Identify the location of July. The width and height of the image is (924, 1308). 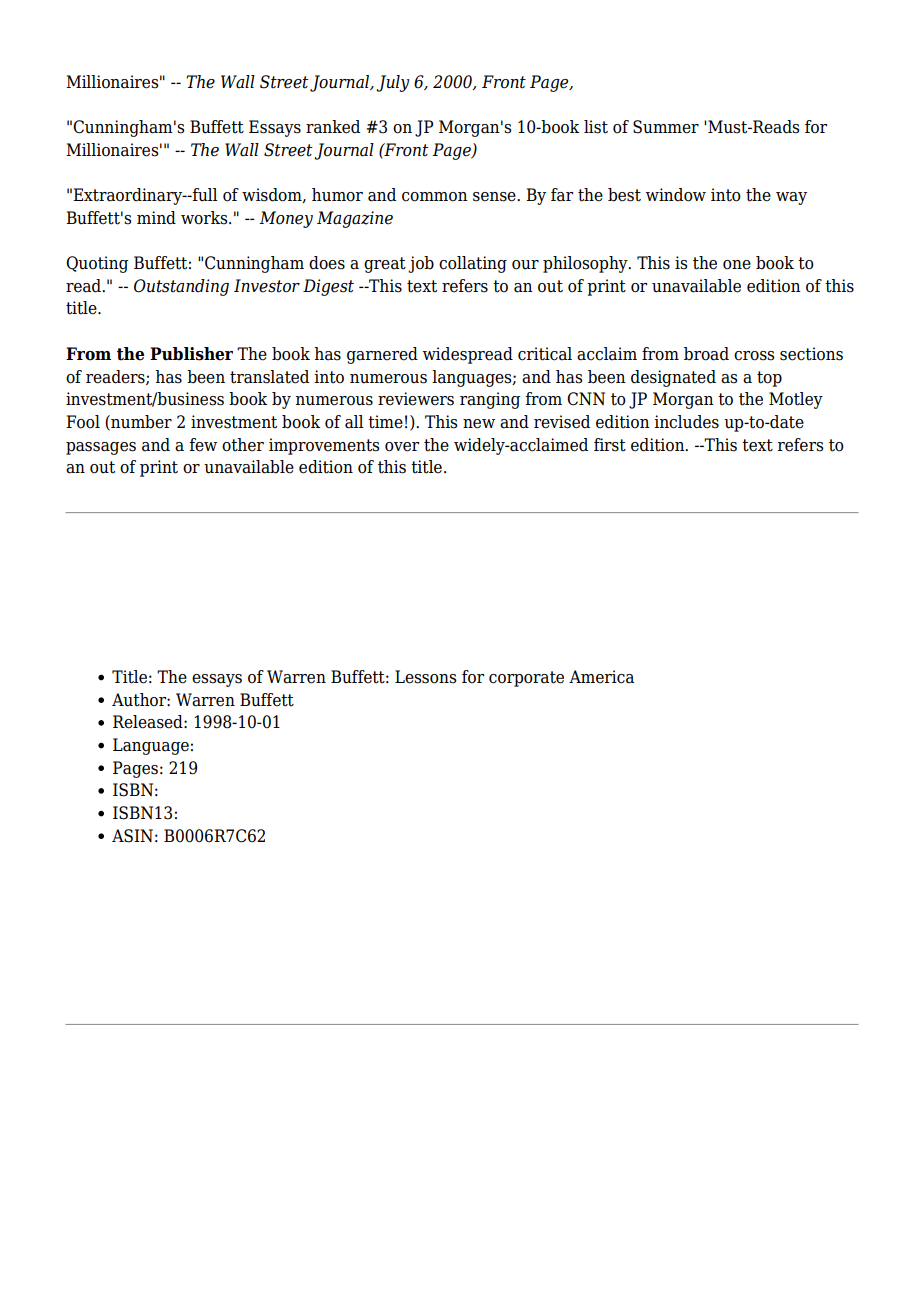
(392, 83).
